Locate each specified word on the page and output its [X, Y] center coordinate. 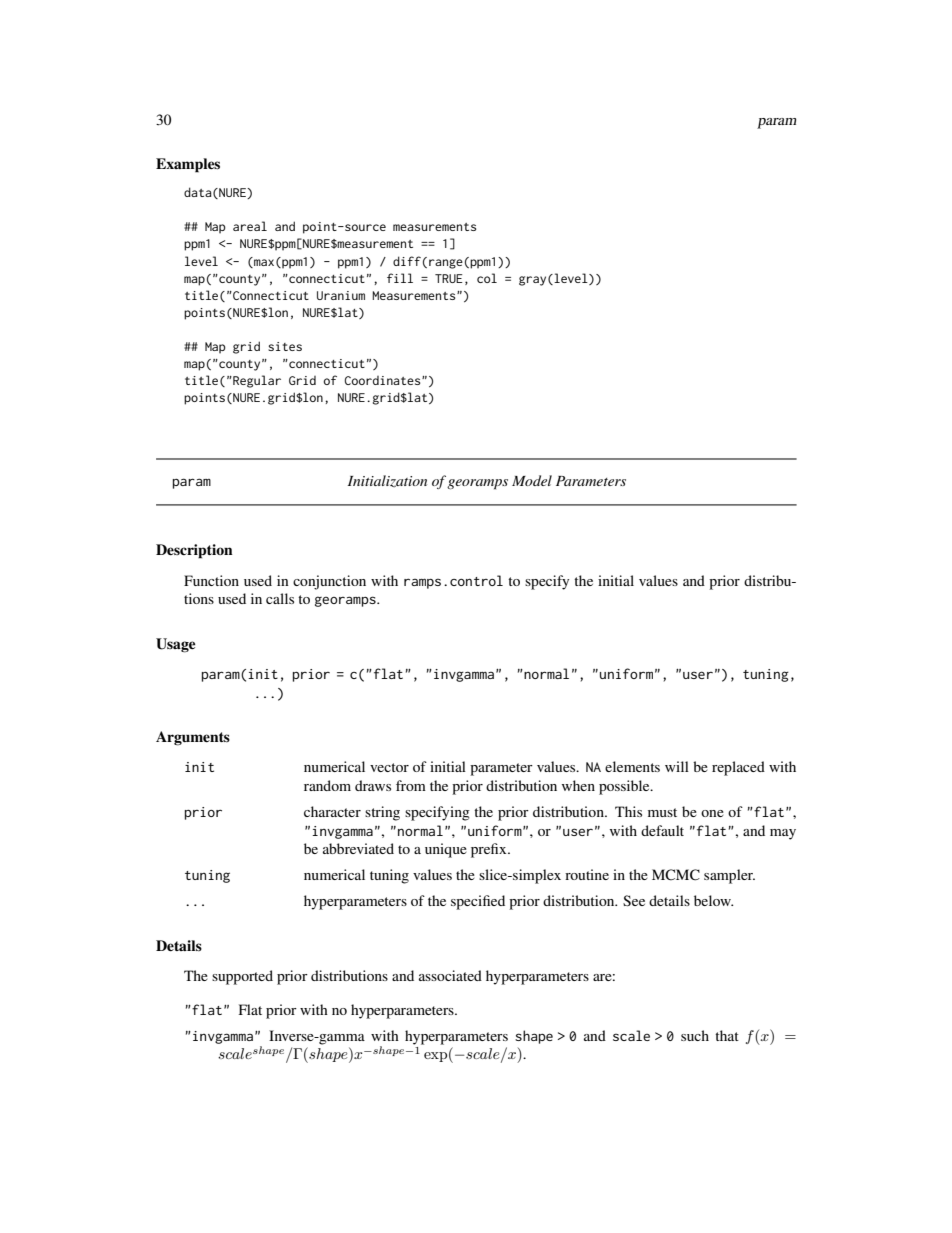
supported [242, 977]
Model [532, 480]
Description [194, 551]
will [677, 766]
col [487, 278]
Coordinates [383, 380]
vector [389, 767]
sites [285, 346]
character [332, 811]
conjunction [329, 582]
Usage [176, 645]
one [712, 813]
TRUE [449, 278]
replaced [738, 768]
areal [250, 226]
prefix [490, 850]
